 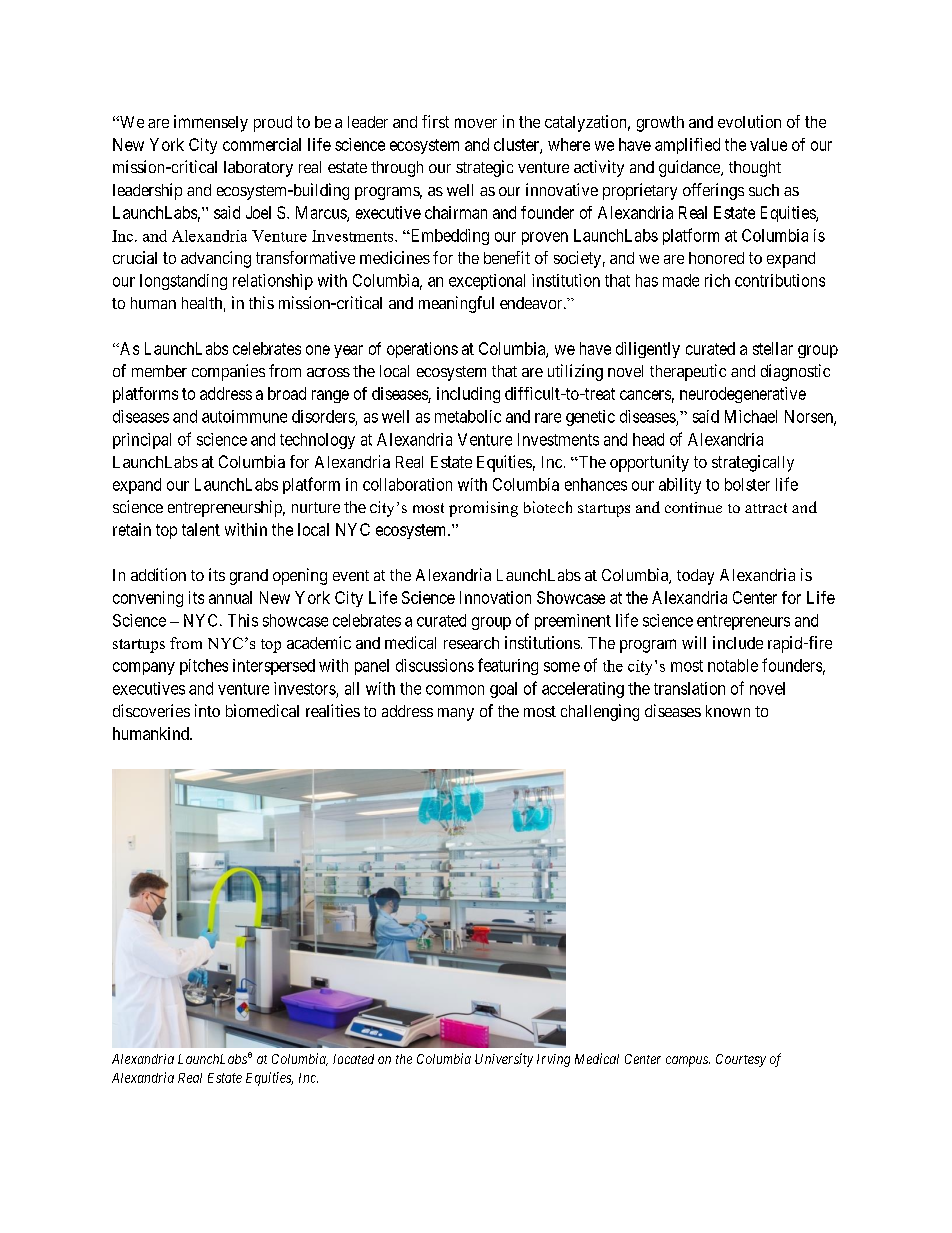 I want to click on amplified, so click(x=687, y=146).
